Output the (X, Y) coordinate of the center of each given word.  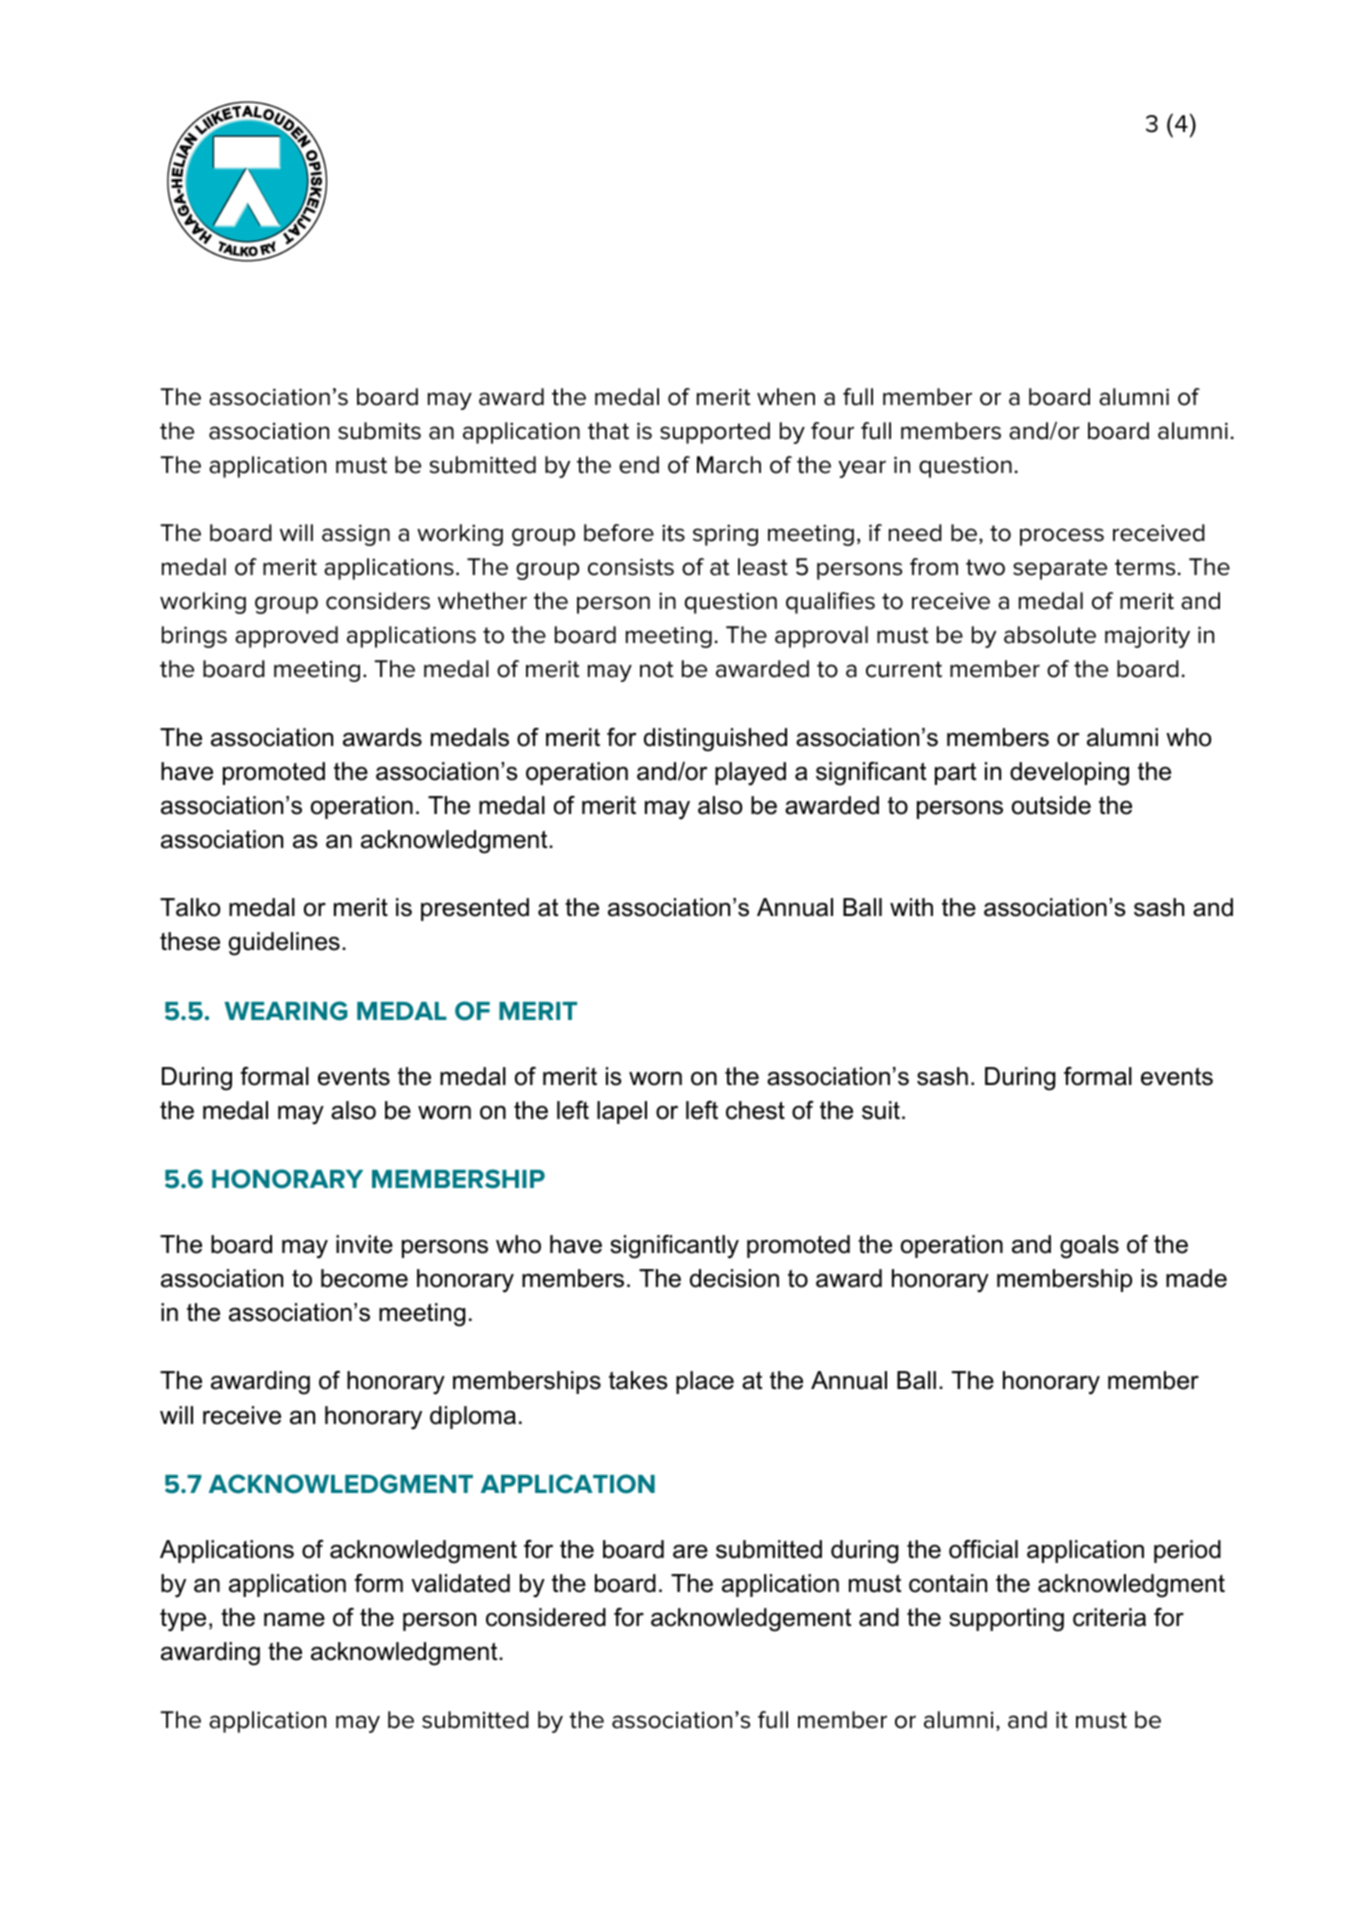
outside (1051, 805)
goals (1089, 1247)
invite (364, 1244)
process (1062, 537)
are (690, 1551)
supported (715, 433)
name (294, 1619)
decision (734, 1278)
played (750, 774)
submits (379, 431)
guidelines (284, 944)
